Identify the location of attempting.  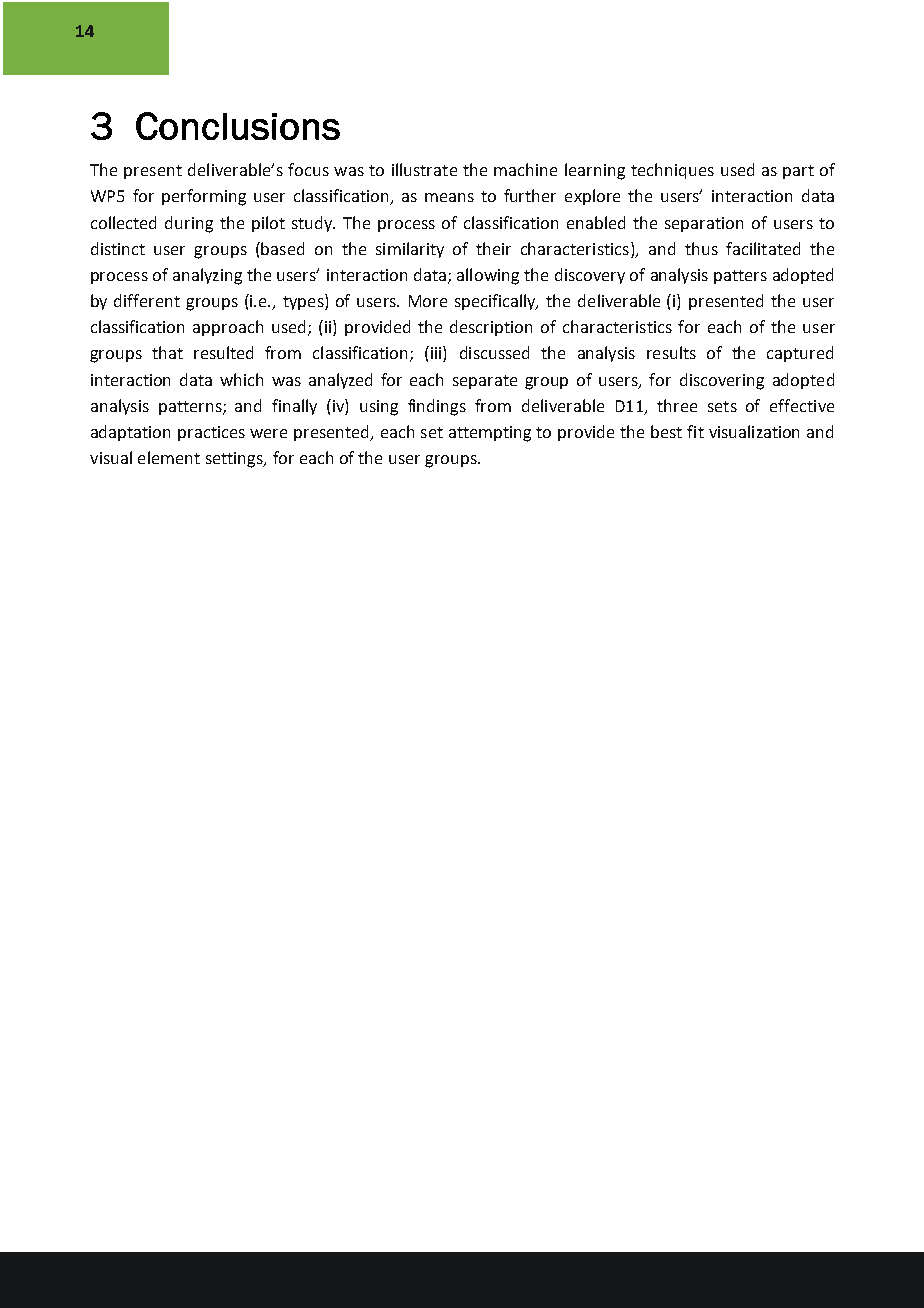
(490, 434).
